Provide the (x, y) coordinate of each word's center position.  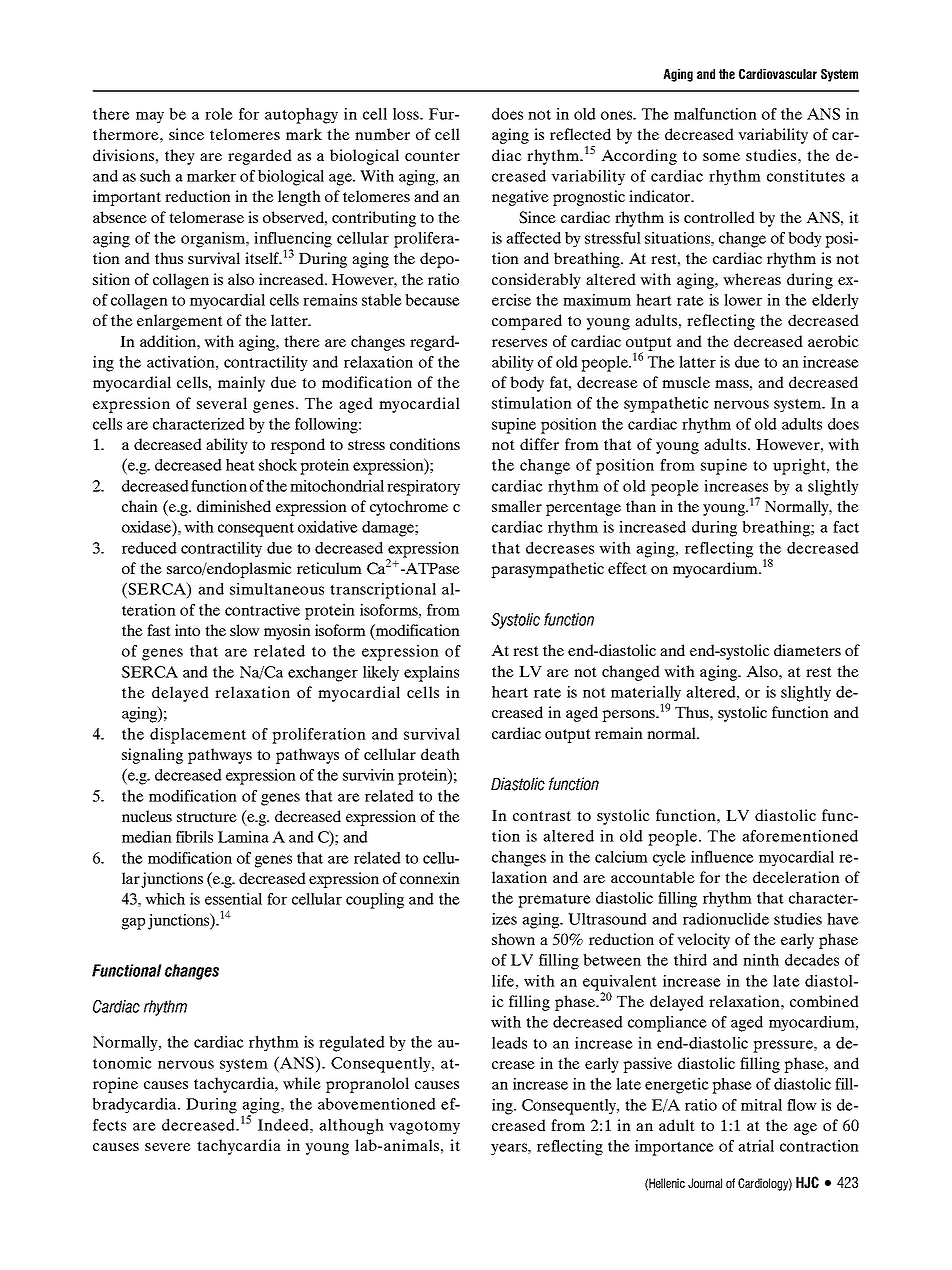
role (219, 114)
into (187, 630)
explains (431, 674)
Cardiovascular (778, 74)
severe (168, 1147)
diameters (807, 650)
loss (407, 114)
